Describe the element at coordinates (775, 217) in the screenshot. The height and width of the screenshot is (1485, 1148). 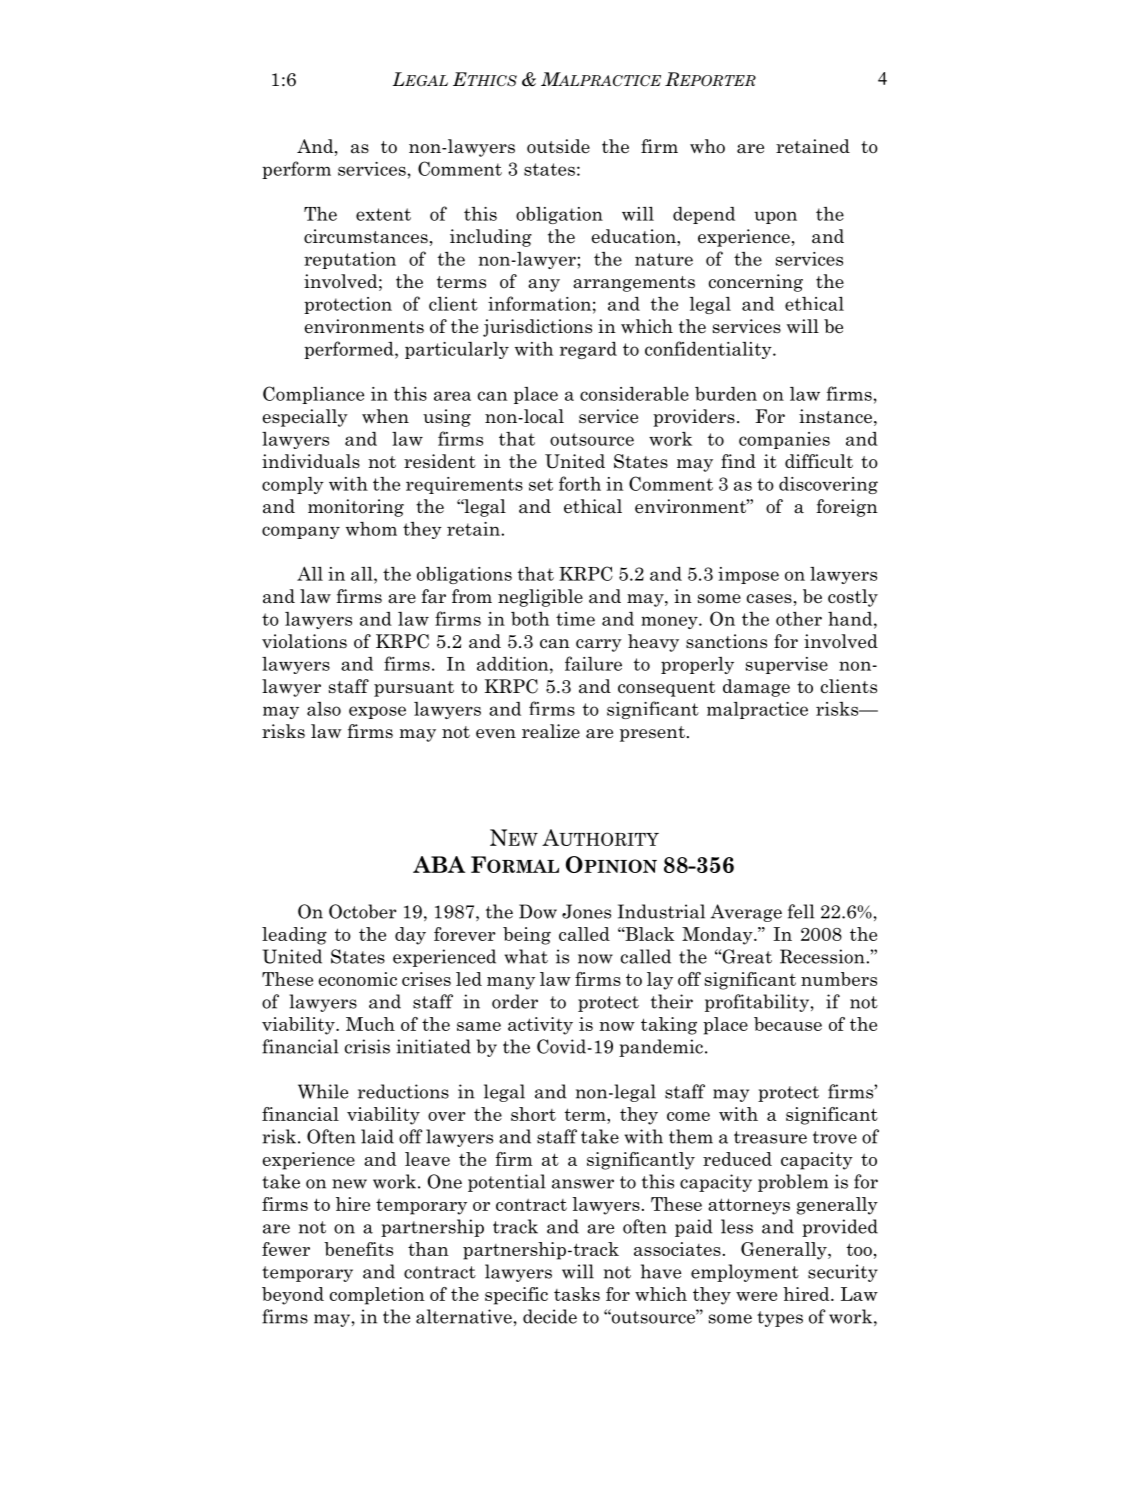
I see `upon` at that location.
